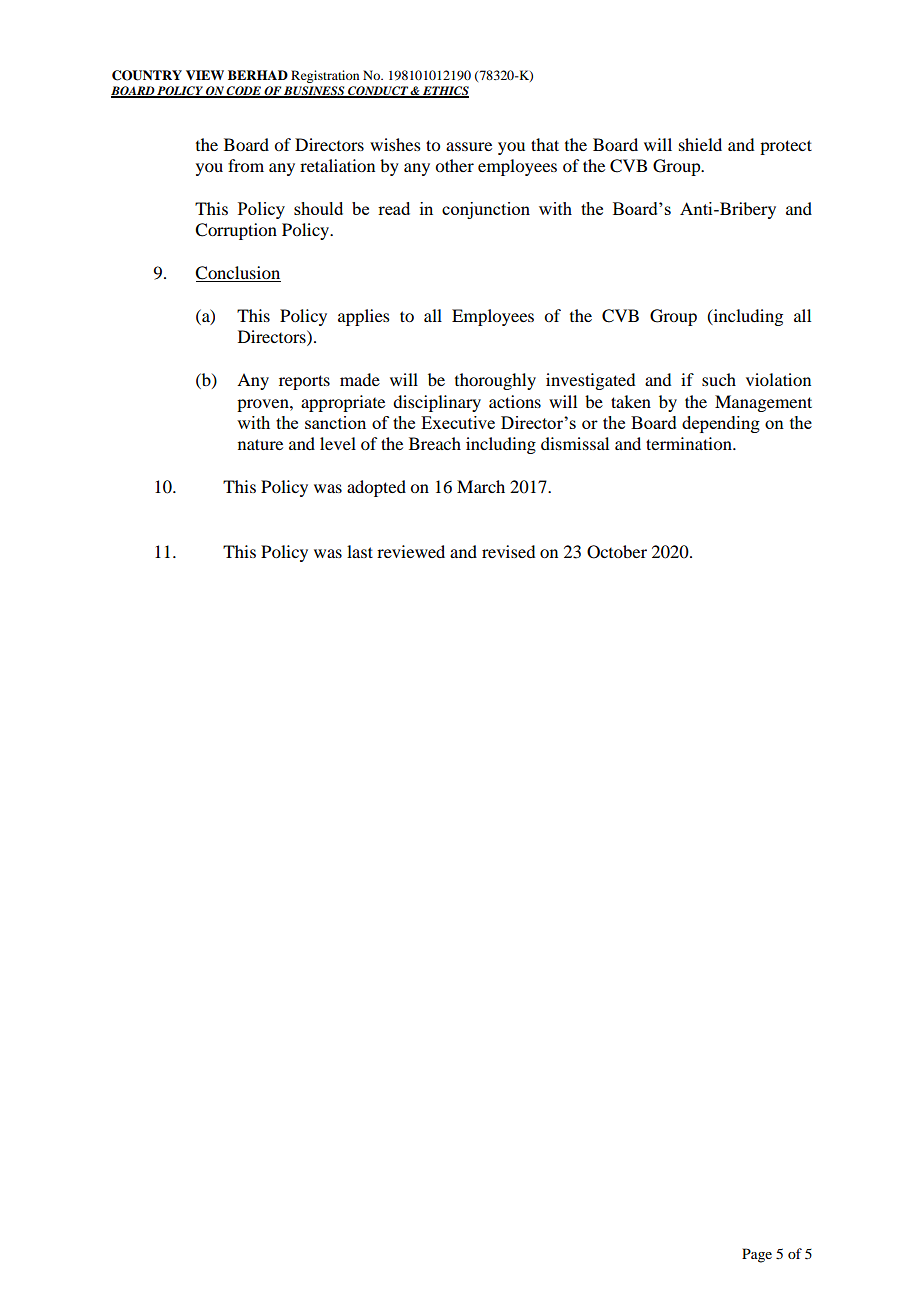  What do you see at coordinates (481, 486) in the image?
I see `March` at bounding box center [481, 486].
